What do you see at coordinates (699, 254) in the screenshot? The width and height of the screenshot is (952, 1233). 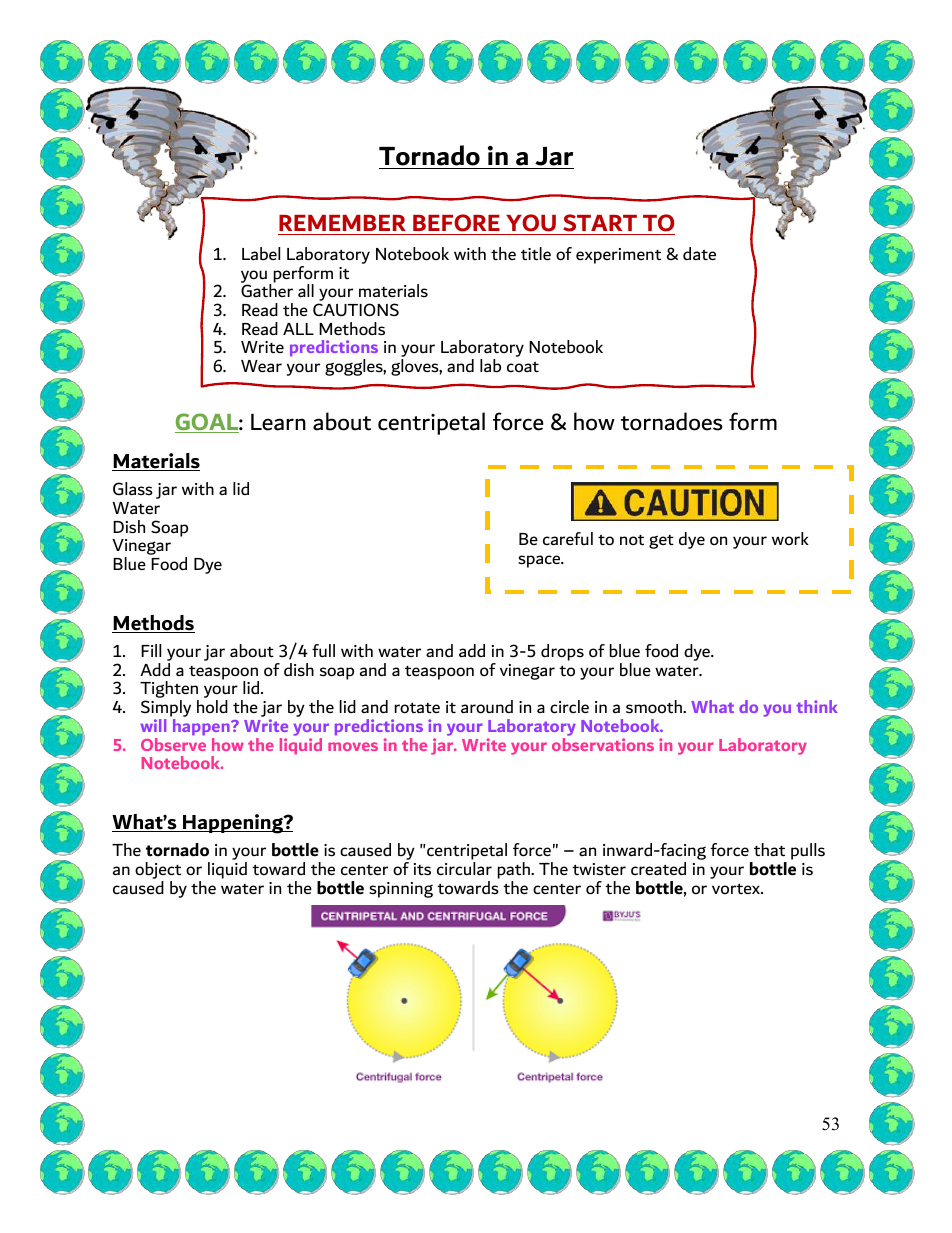 I see `date` at bounding box center [699, 254].
